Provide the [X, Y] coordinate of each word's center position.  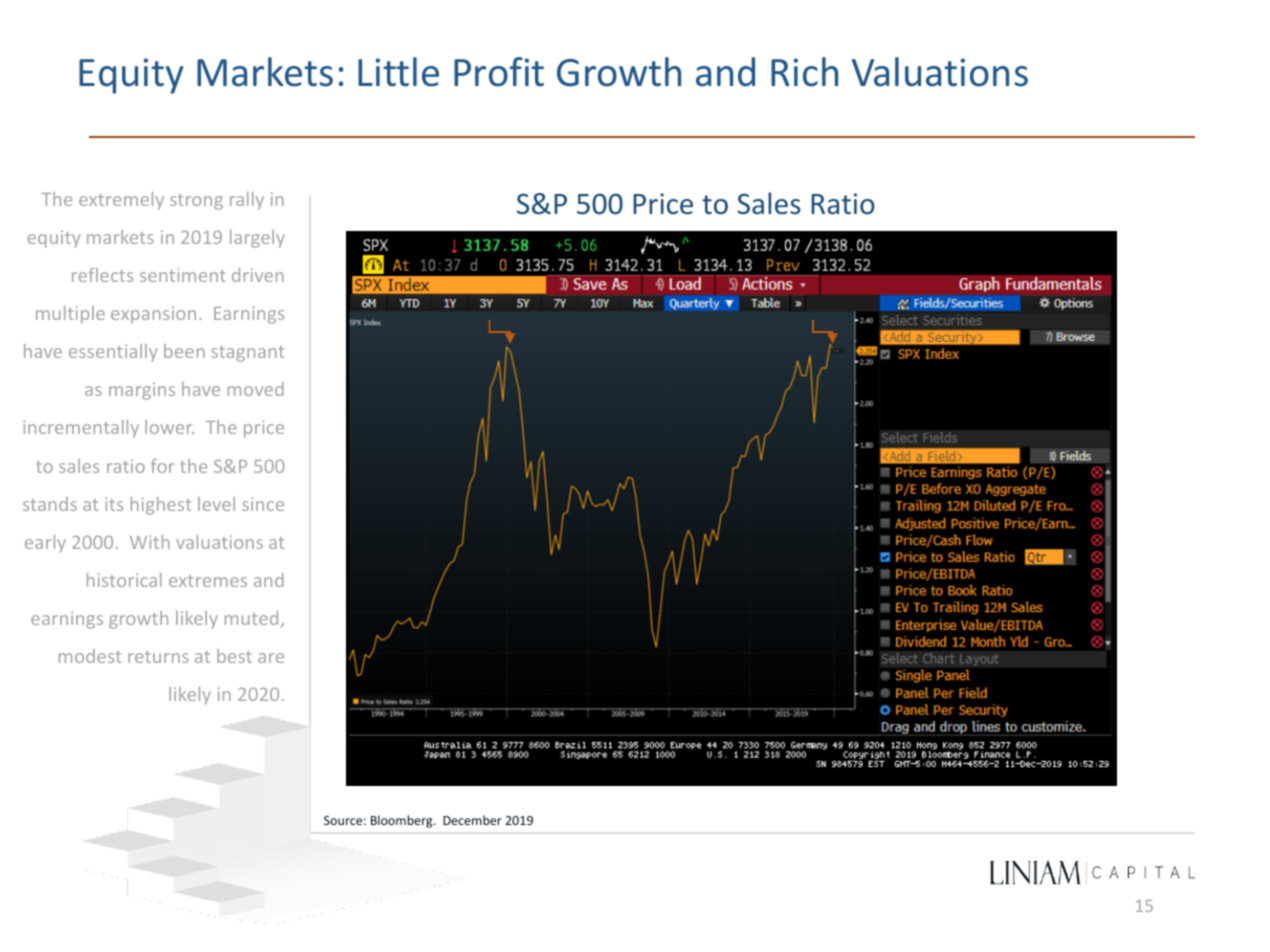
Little [398, 72]
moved [256, 389]
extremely [121, 201]
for [162, 466]
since [263, 504]
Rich [804, 72]
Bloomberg [403, 821]
